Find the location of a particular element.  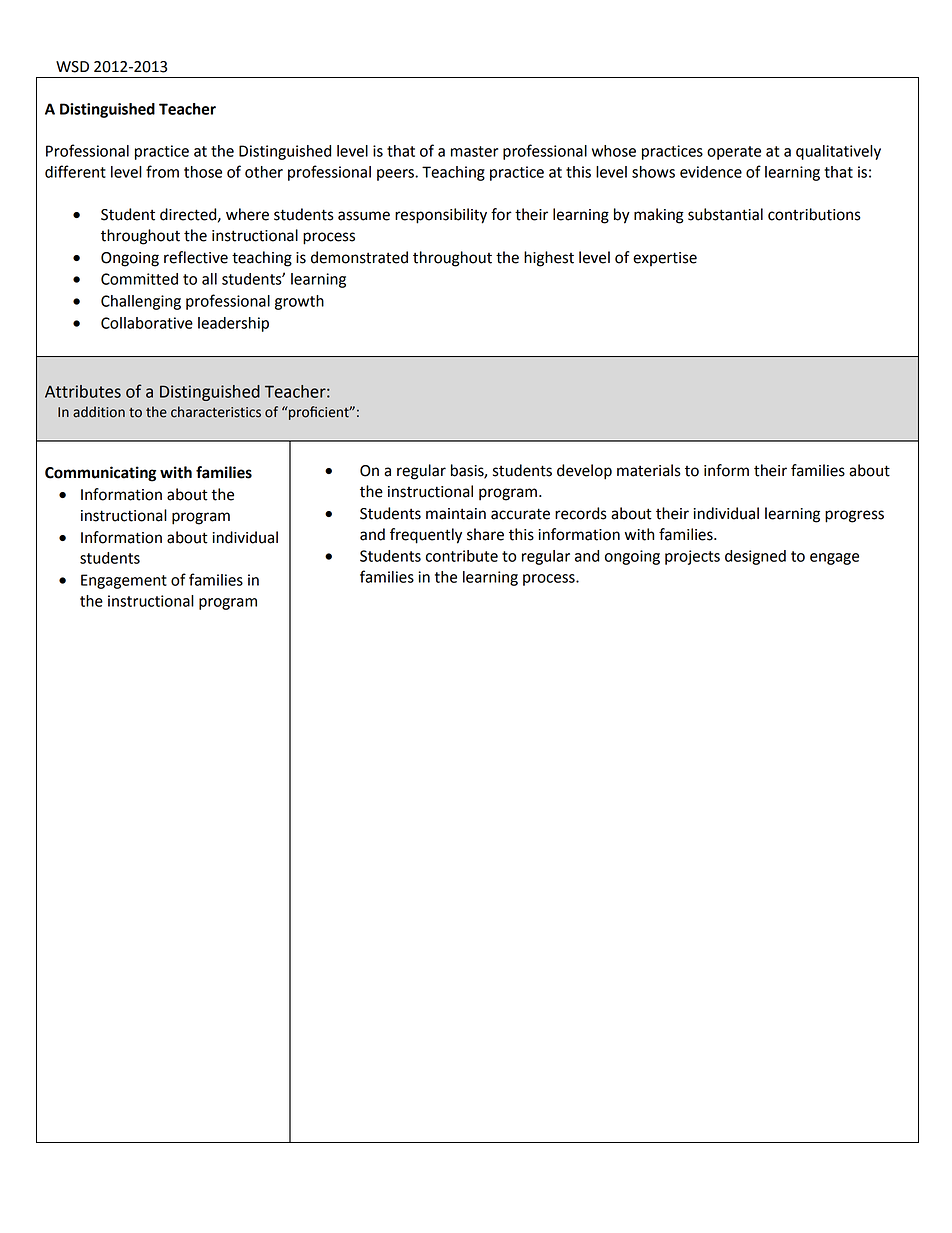

contribute is located at coordinates (462, 556).
